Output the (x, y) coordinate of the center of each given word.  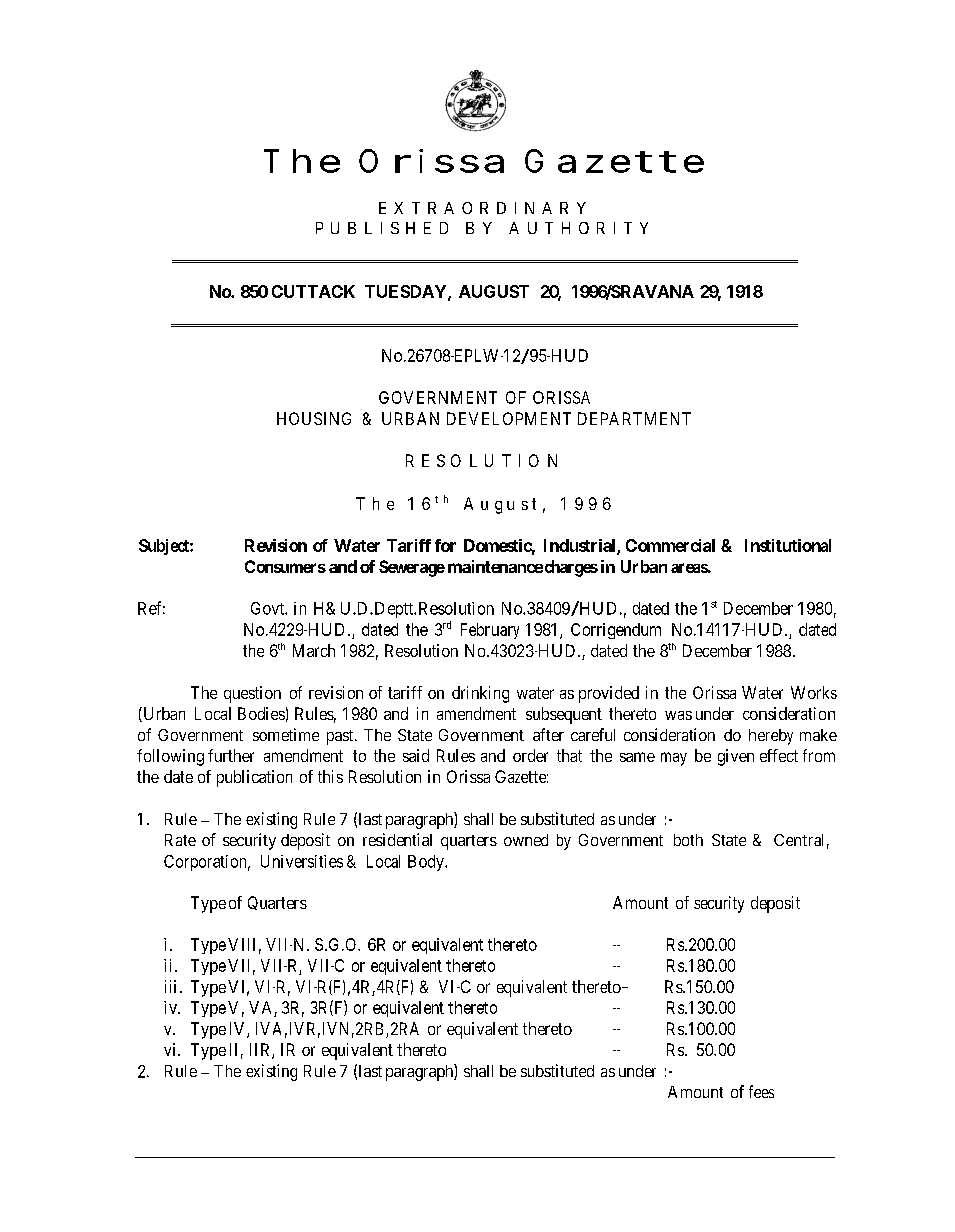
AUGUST (494, 291)
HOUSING (314, 418)
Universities (302, 861)
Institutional (788, 545)
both (688, 840)
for (445, 545)
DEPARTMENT (634, 418)
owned (526, 840)
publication (254, 778)
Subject (165, 547)
